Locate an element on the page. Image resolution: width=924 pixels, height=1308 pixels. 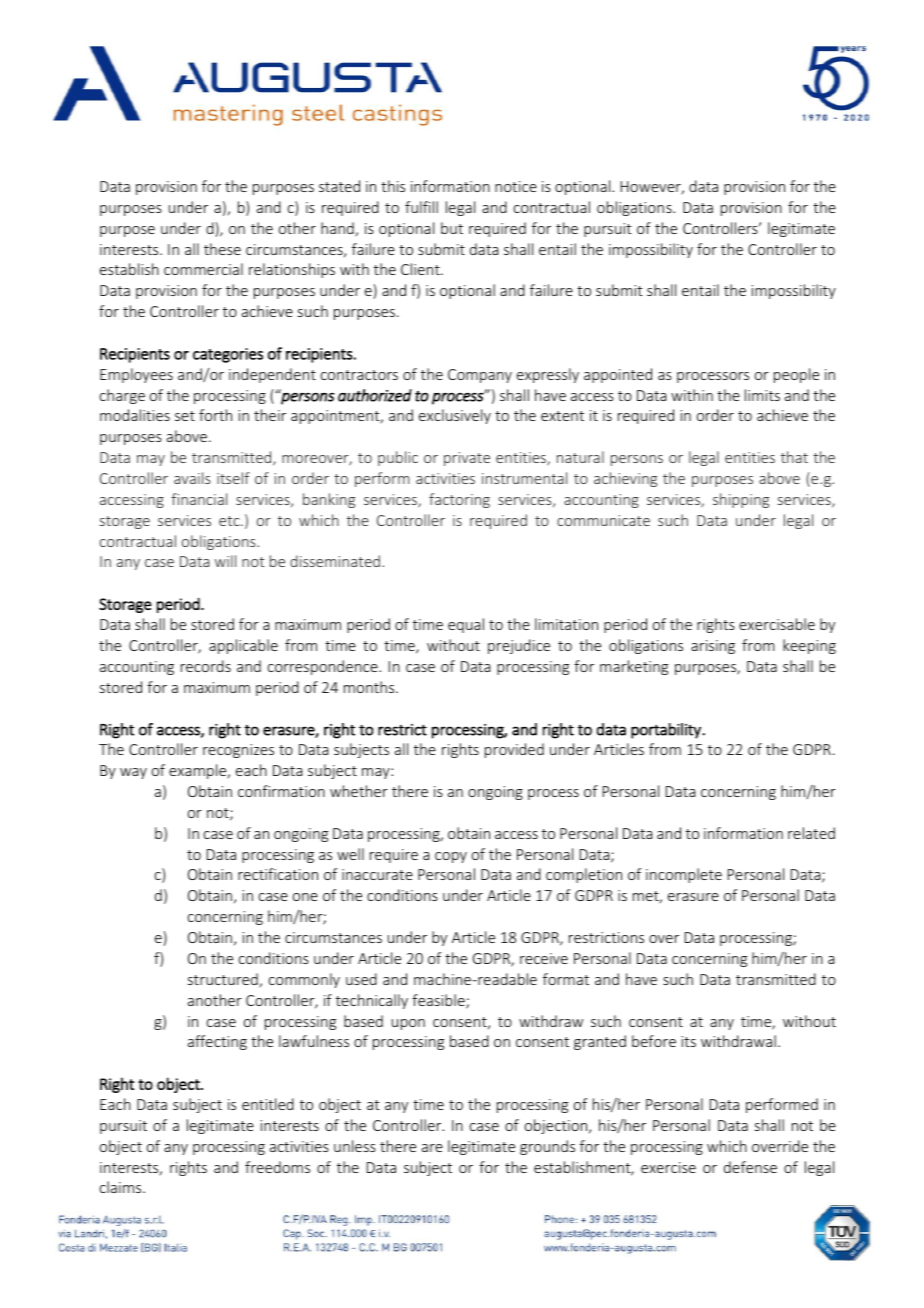
prejudice is located at coordinates (519, 646).
